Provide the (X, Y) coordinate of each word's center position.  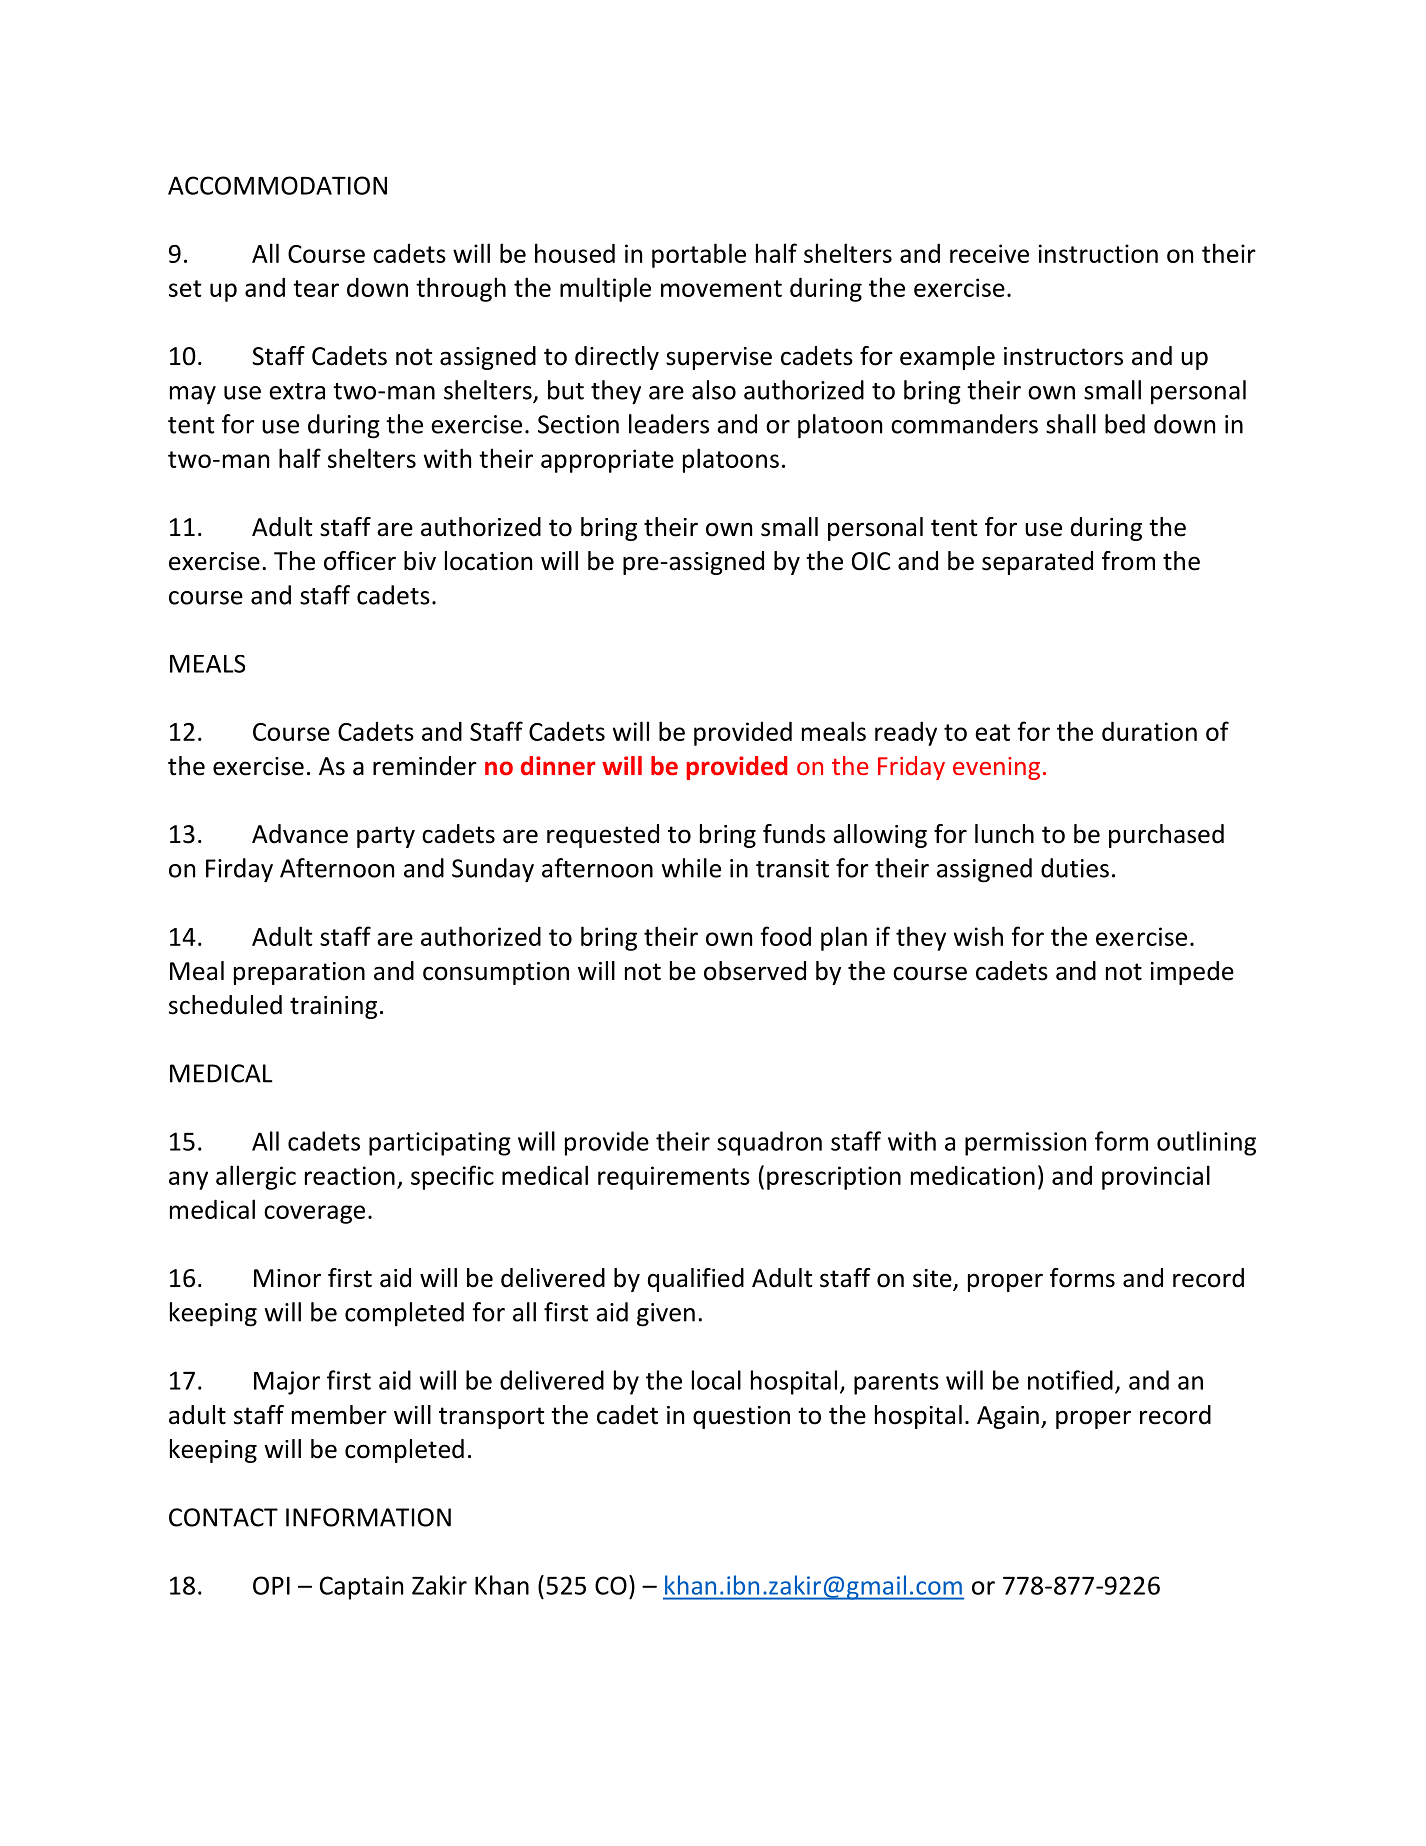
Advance (300, 834)
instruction (1098, 253)
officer (360, 561)
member (339, 1415)
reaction (350, 1175)
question (741, 1417)
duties (1075, 868)
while (691, 868)
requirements (674, 1178)
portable (699, 255)
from (1128, 561)
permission (1025, 1144)
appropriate (607, 461)
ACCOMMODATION (277, 185)
